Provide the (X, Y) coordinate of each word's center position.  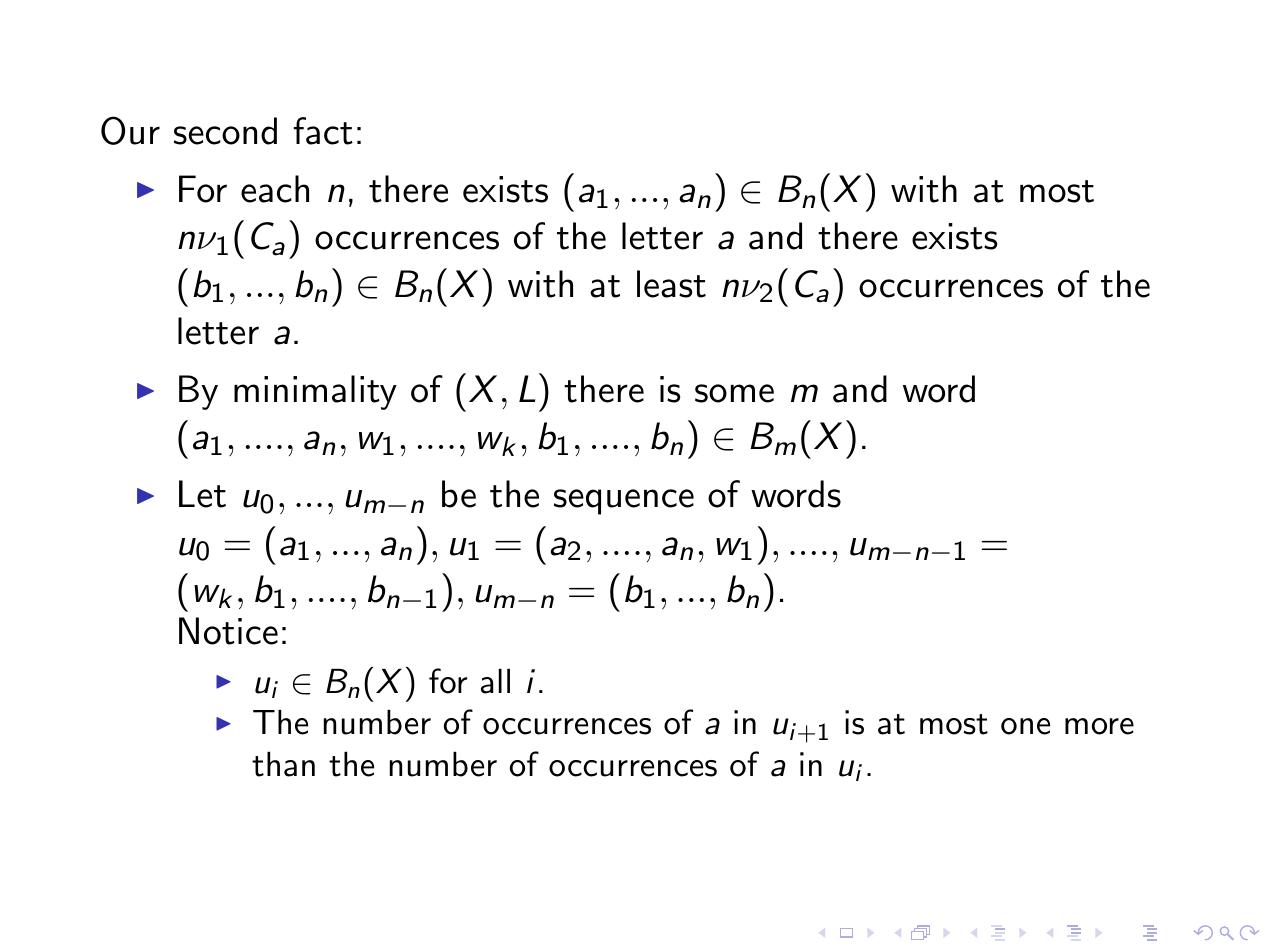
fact (323, 131)
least (671, 284)
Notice (228, 631)
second (225, 131)
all (495, 681)
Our (130, 130)
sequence (624, 502)
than (283, 764)
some (734, 393)
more (1099, 726)
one (1025, 726)
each (275, 189)
